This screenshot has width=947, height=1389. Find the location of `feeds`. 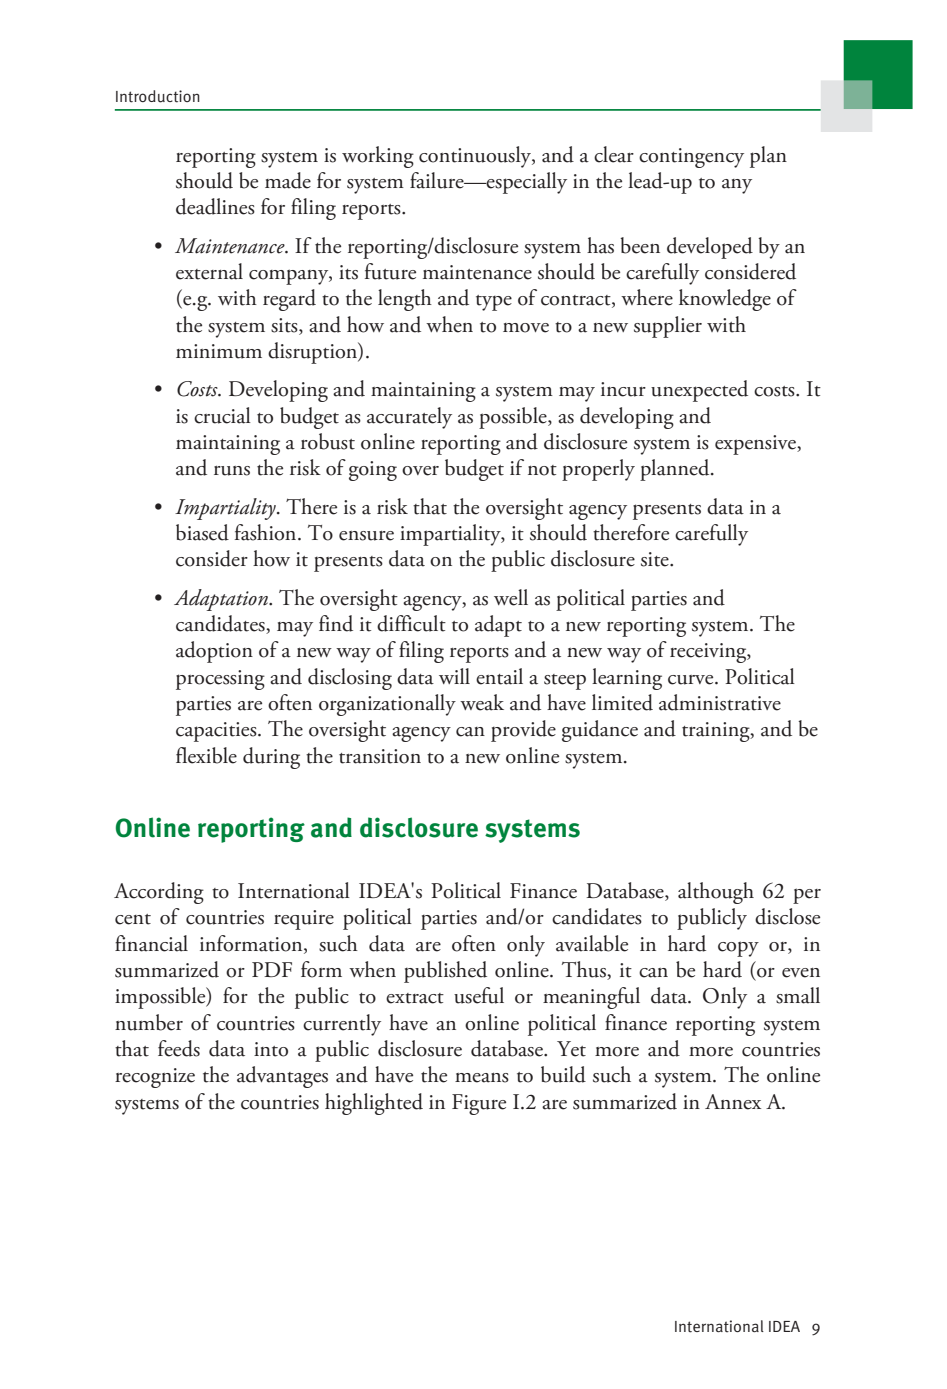

feeds is located at coordinates (179, 1048).
